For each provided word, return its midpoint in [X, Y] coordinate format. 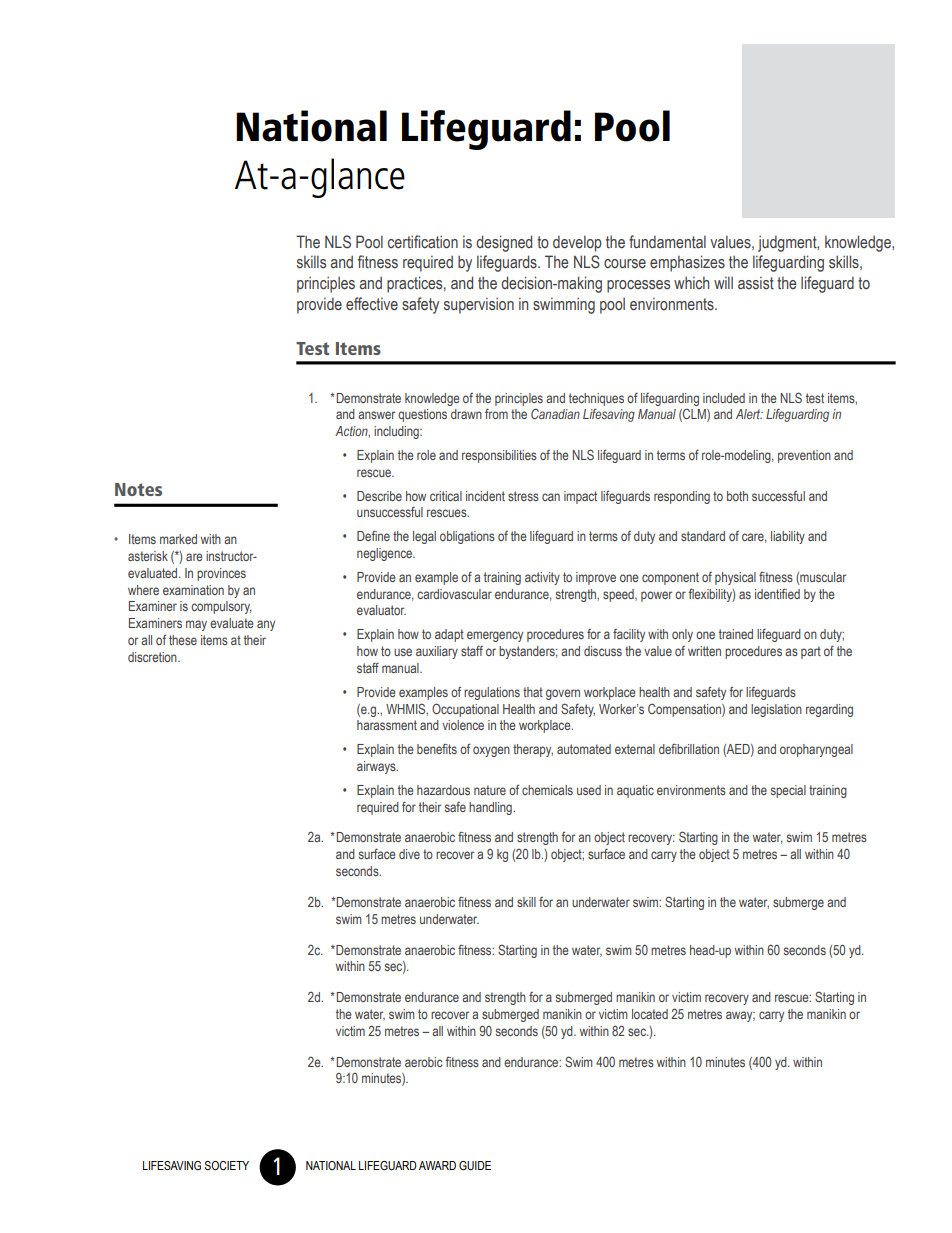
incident [485, 496]
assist [756, 283]
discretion [153, 657]
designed [504, 243]
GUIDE [475, 1165]
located [650, 1014]
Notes [138, 489]
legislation [776, 710]
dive [409, 854]
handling [491, 808]
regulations [492, 693]
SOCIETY [226, 1165]
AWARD [437, 1165]
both [737, 496]
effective [372, 304]
